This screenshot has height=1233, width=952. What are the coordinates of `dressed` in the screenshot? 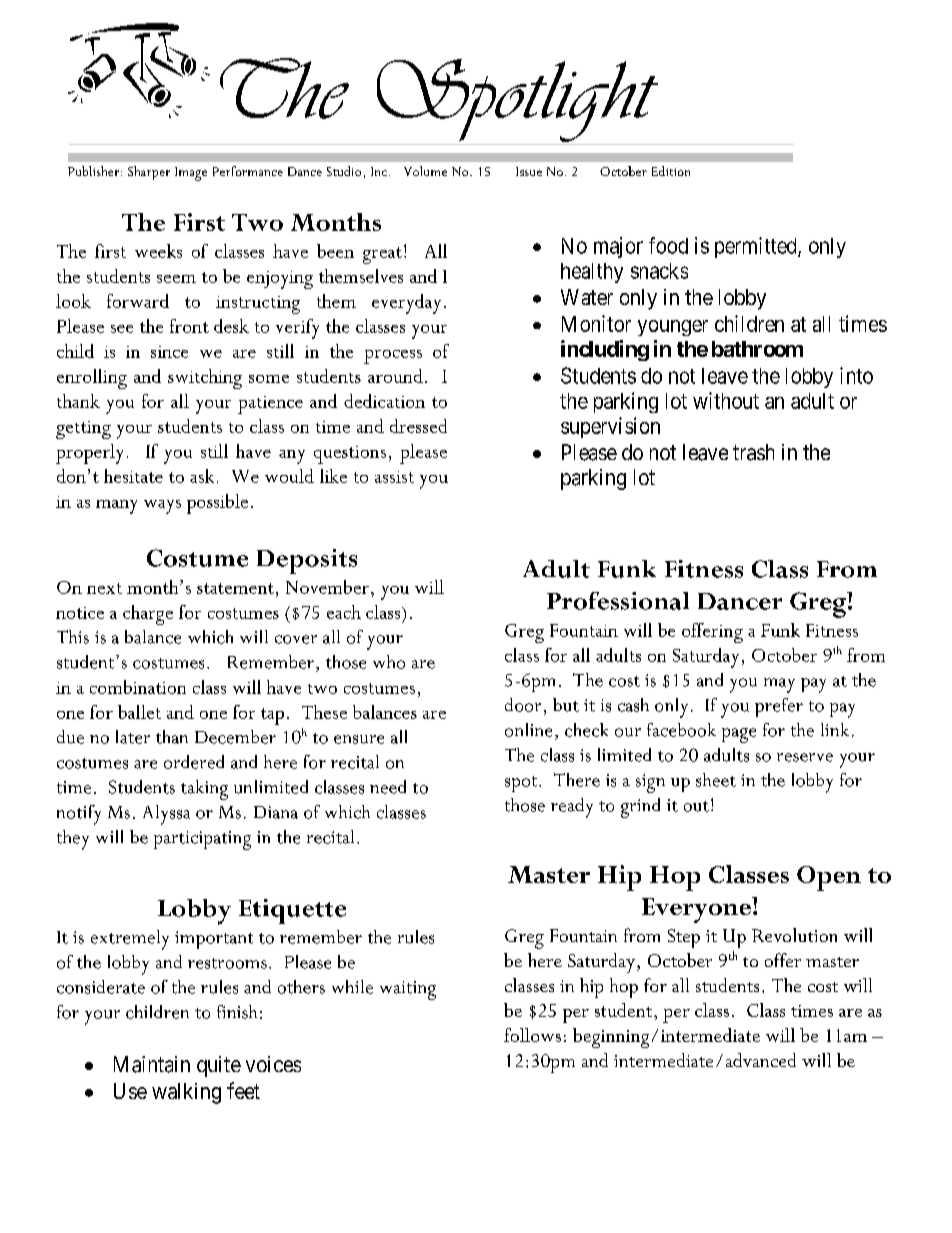 It's located at (418, 426).
